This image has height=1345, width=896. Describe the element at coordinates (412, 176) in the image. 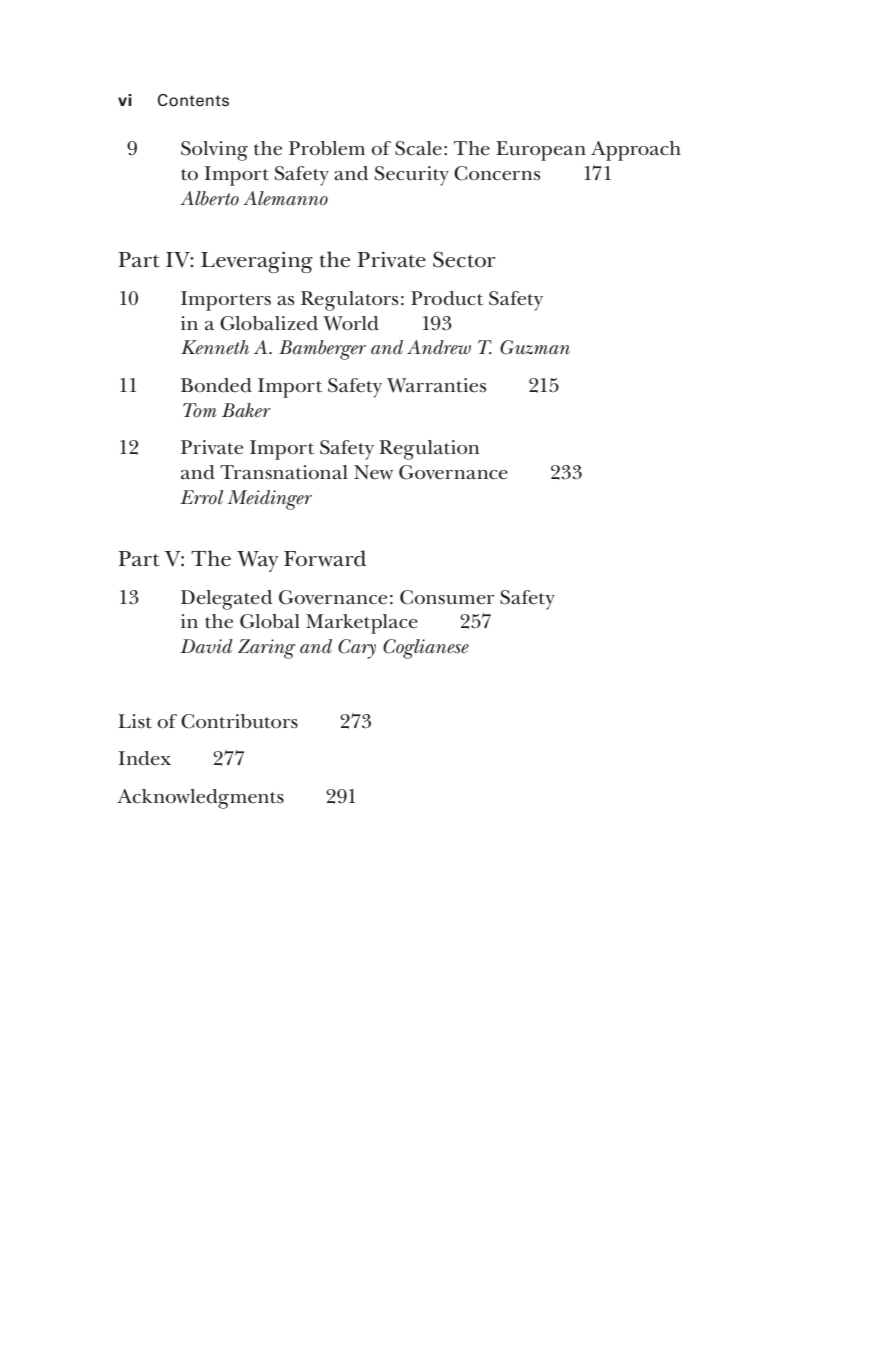

I see `Security` at that location.
